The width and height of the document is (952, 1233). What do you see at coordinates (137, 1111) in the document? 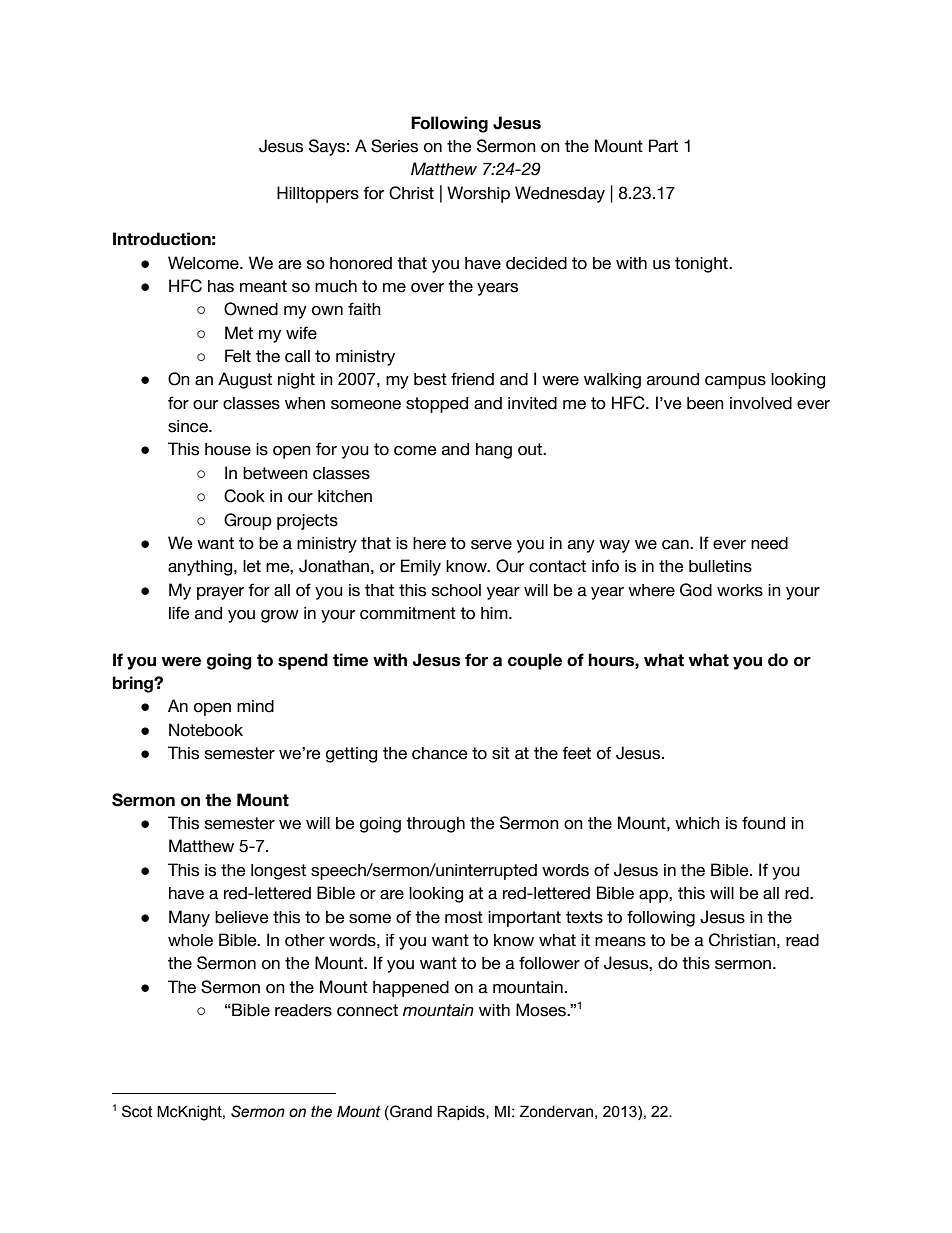
I see `Scot` at bounding box center [137, 1111].
